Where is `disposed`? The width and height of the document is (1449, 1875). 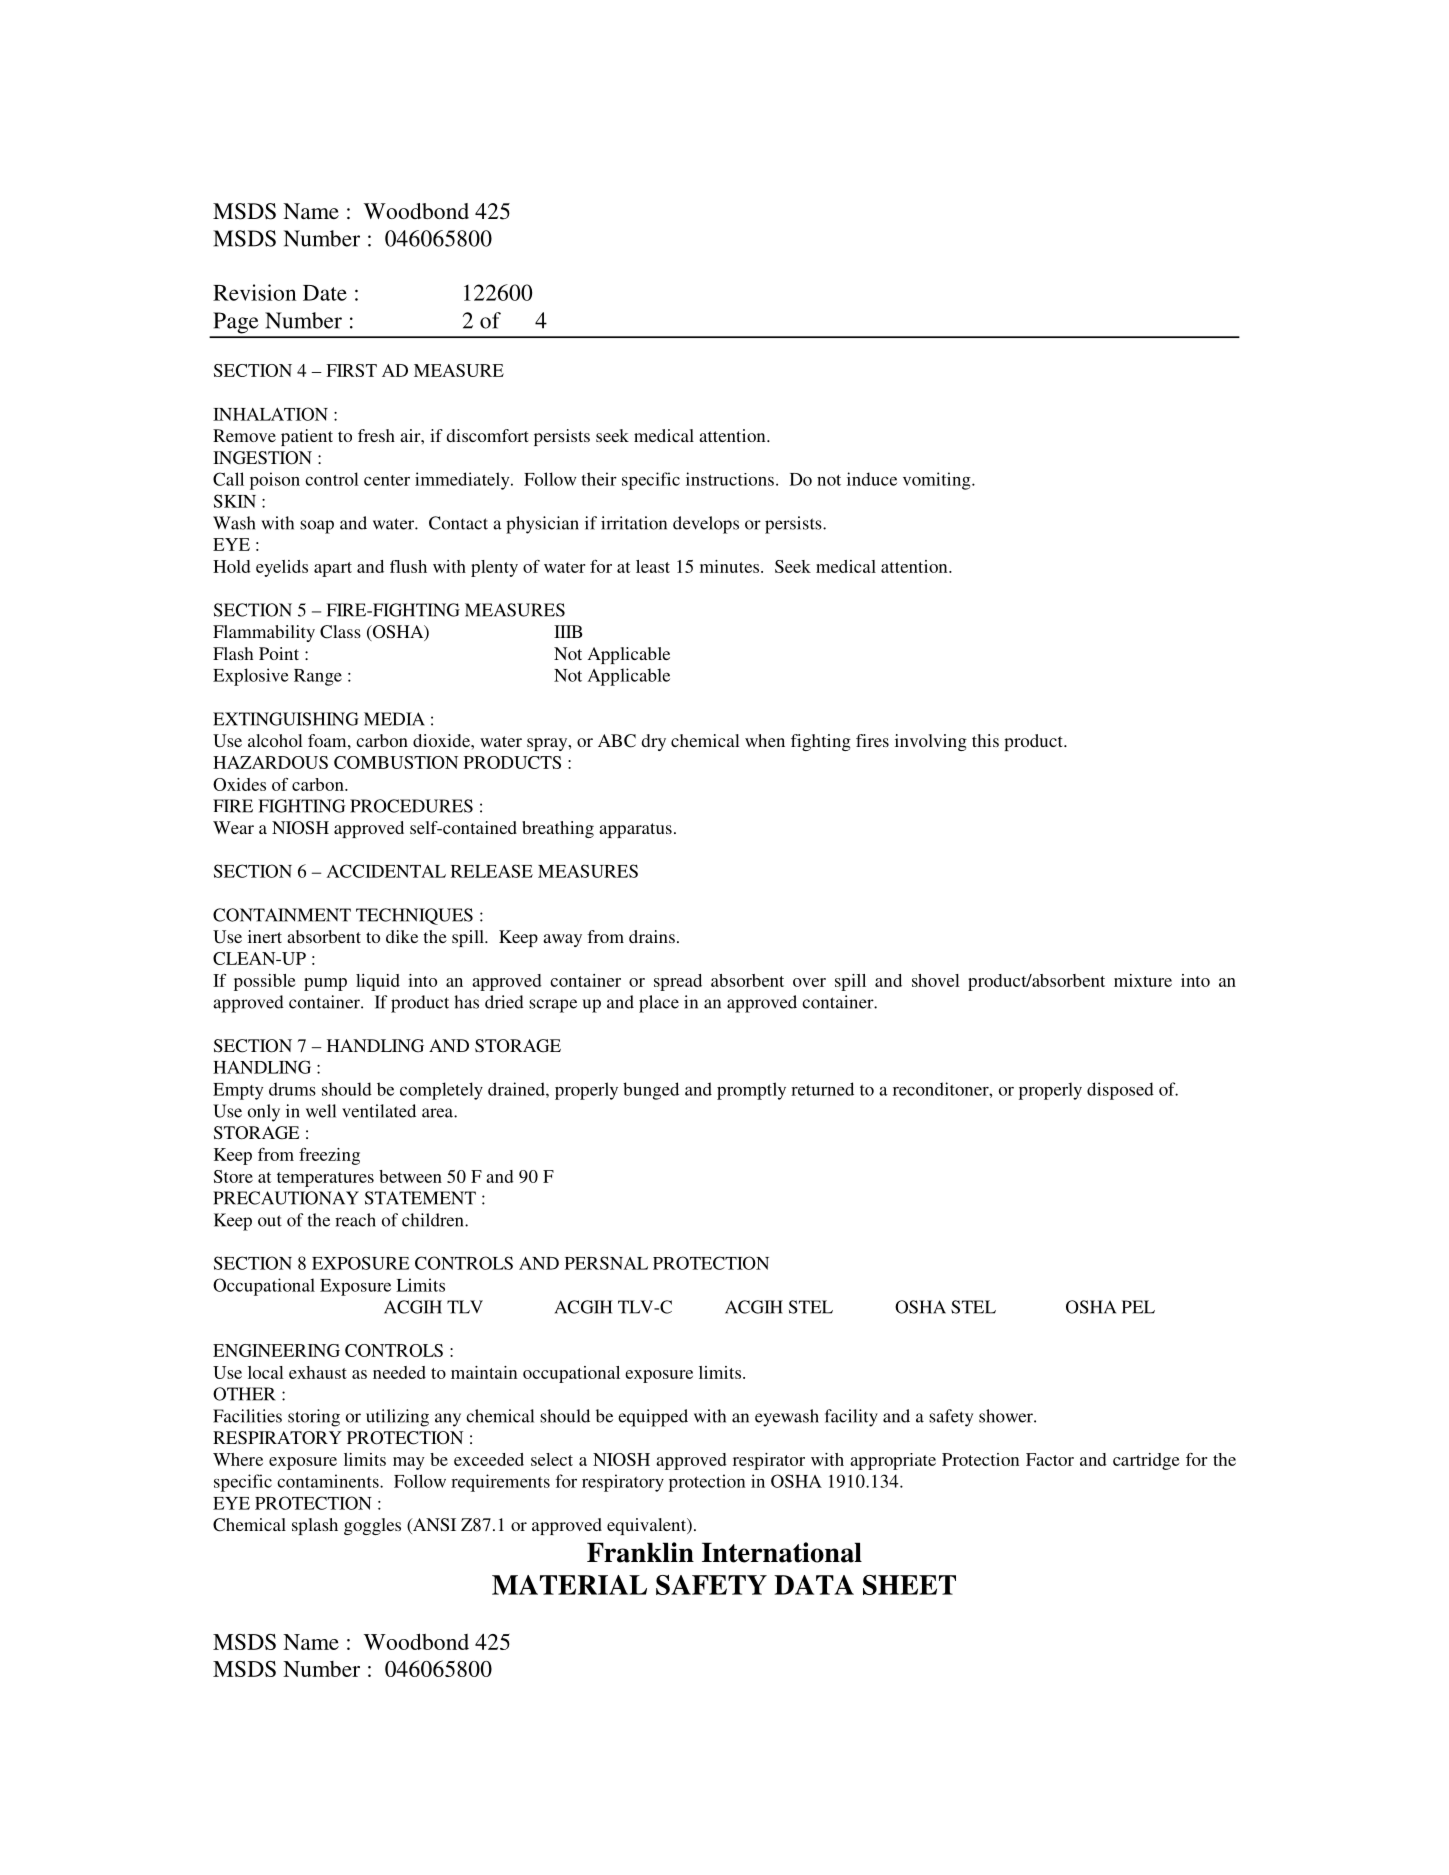 disposed is located at coordinates (1120, 1091).
